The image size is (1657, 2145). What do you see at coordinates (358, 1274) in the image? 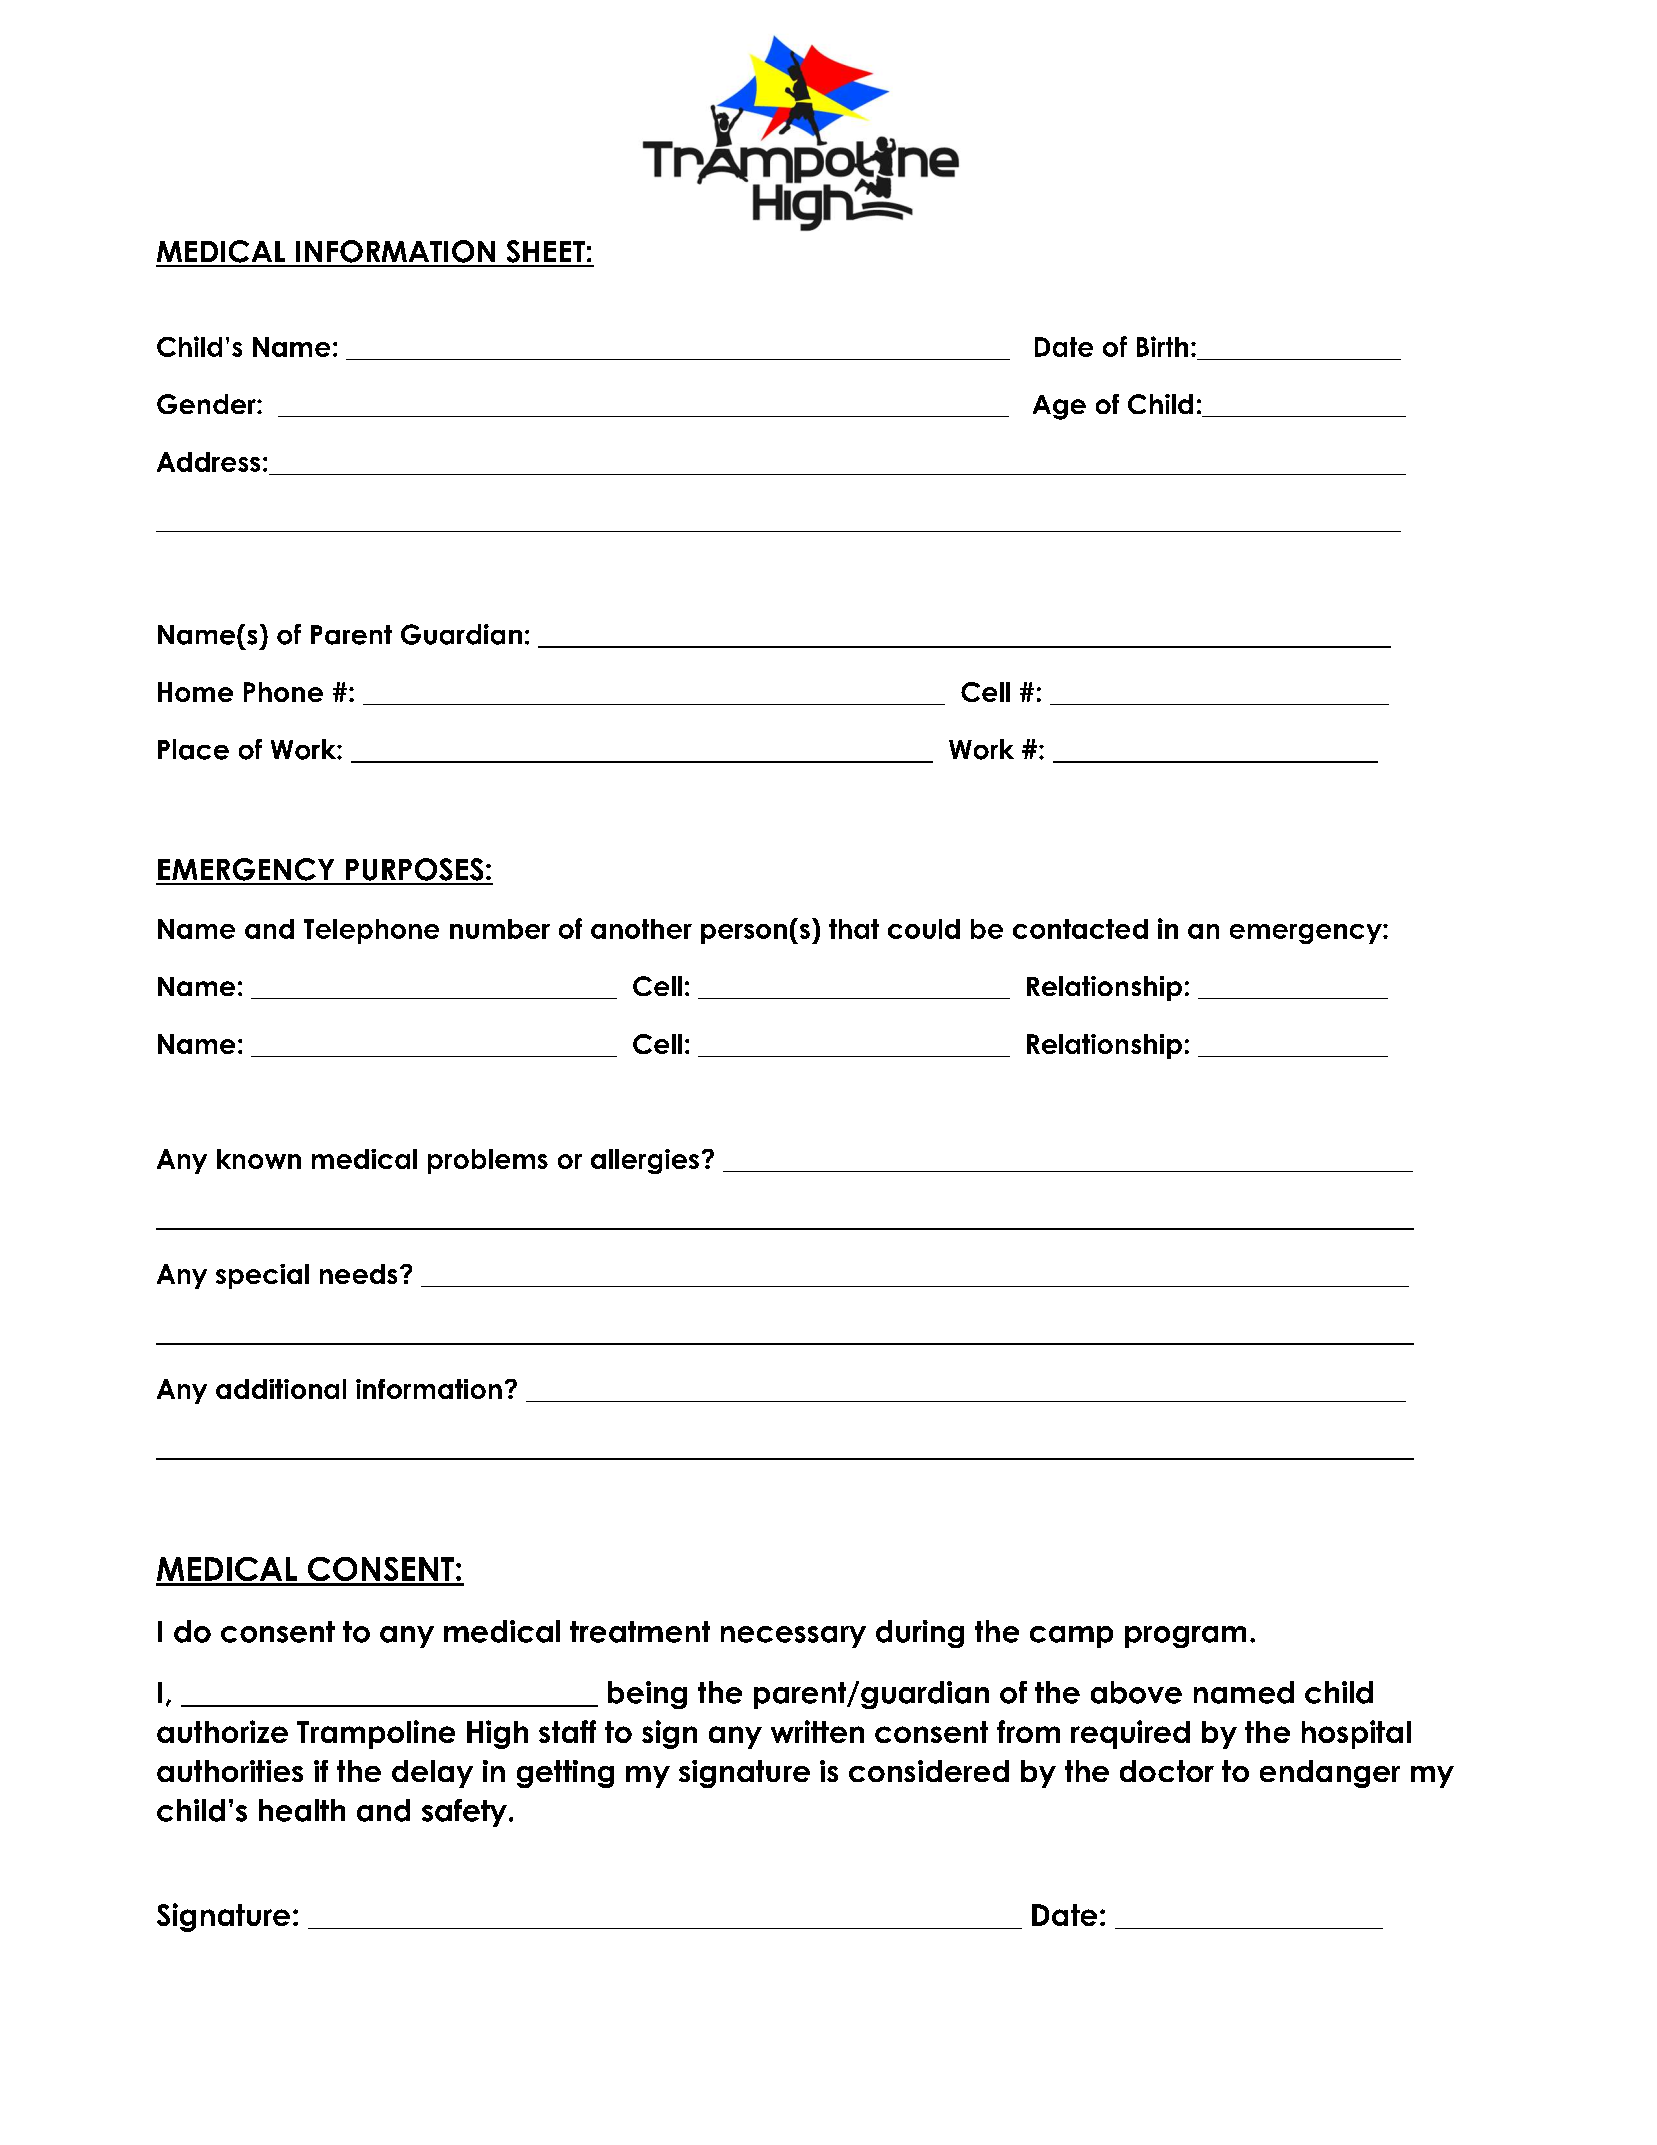
I see `needs` at bounding box center [358, 1274].
